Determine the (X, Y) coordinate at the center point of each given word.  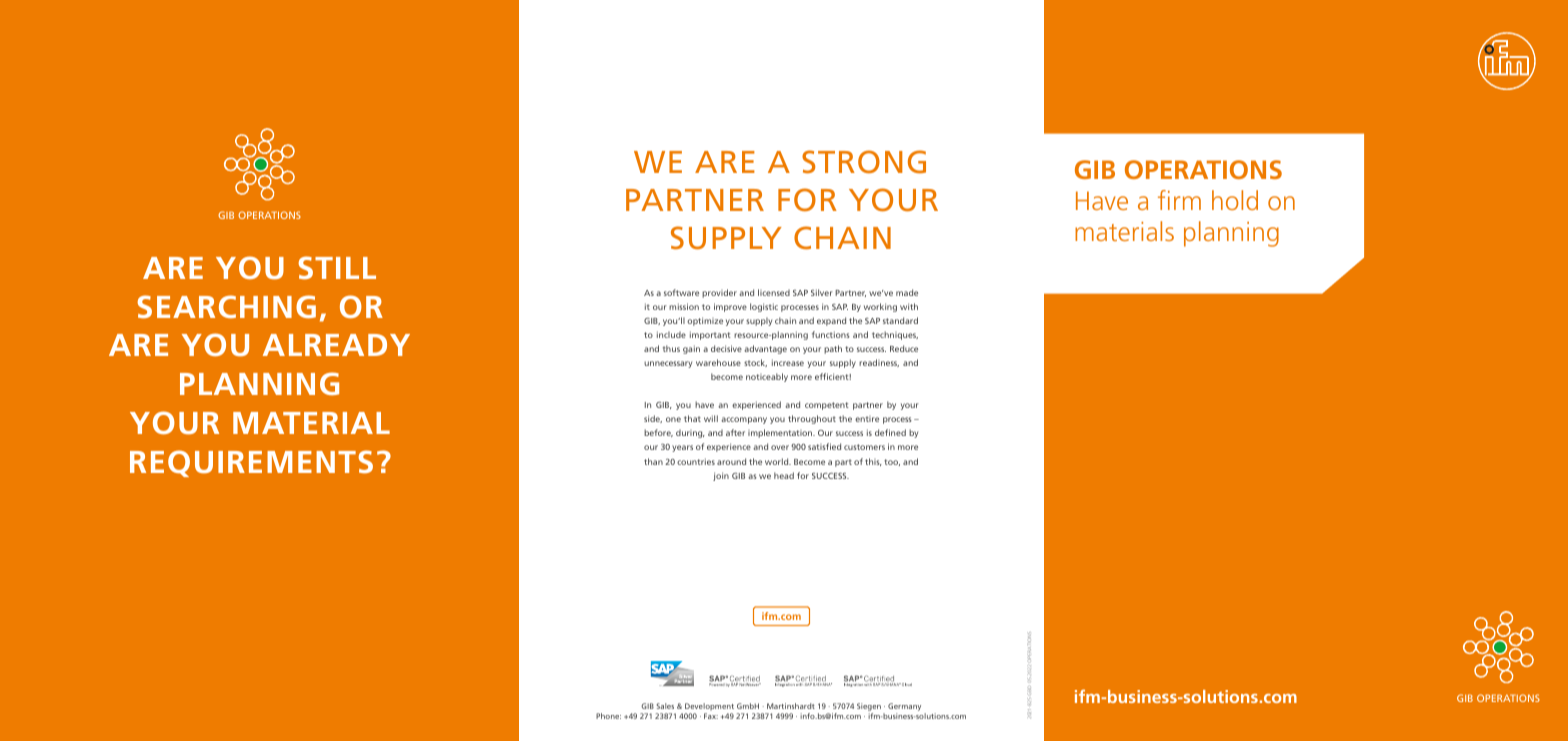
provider (719, 293)
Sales (665, 706)
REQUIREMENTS (251, 463)
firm (1179, 200)
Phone (608, 716)
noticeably (767, 377)
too (892, 462)
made (907, 292)
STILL (337, 268)
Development (709, 707)
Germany (904, 707)
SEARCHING (226, 307)
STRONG (864, 162)
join (721, 476)
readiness (879, 363)
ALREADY (336, 345)
